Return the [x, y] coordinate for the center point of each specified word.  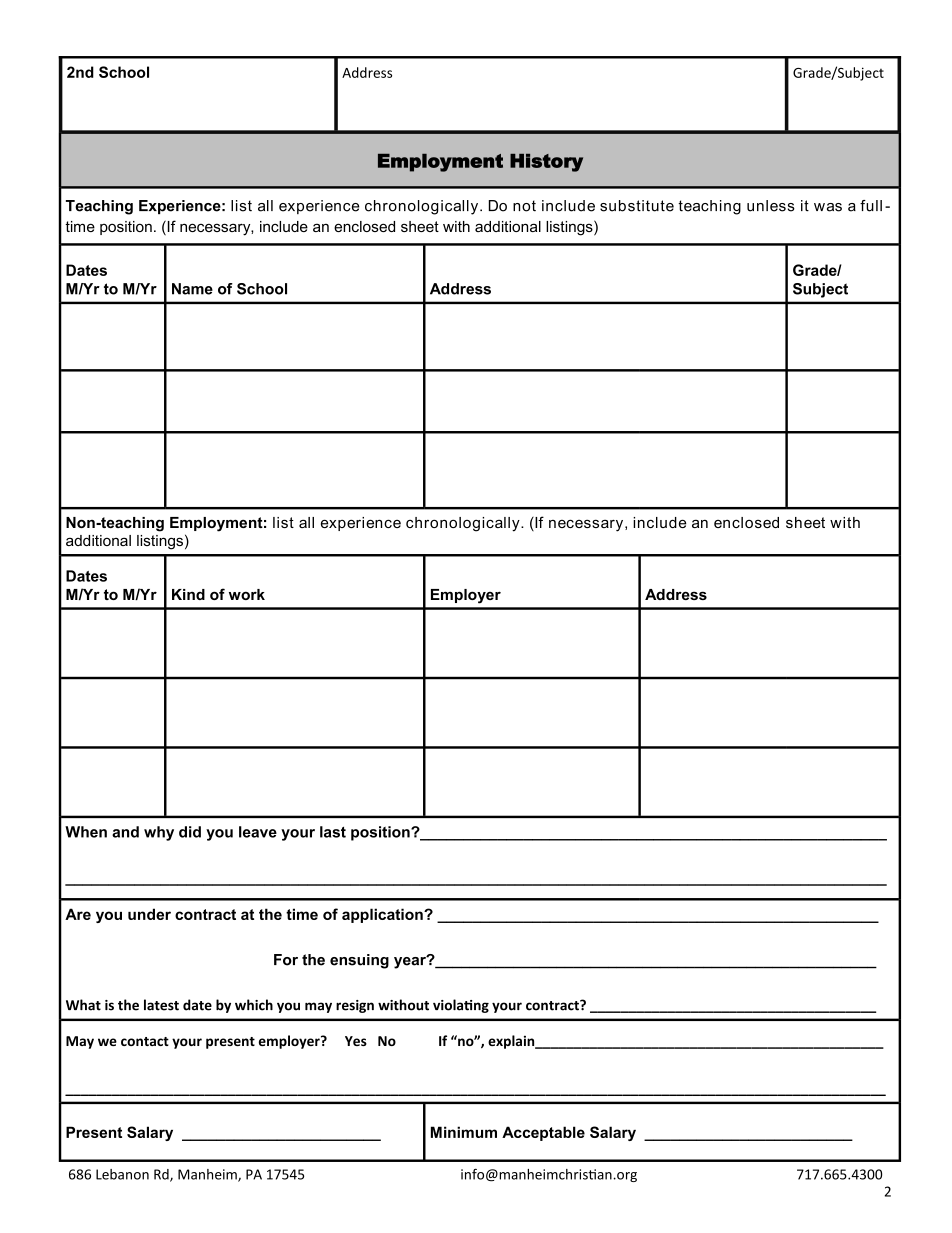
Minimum [464, 1132]
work [247, 594]
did [190, 832]
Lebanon [122, 1174]
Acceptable [543, 1133]
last [333, 832]
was [828, 207]
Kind [188, 594]
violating [461, 1006]
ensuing [359, 961]
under [149, 914]
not [524, 206]
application [383, 915]
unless [771, 206]
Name [192, 289]
